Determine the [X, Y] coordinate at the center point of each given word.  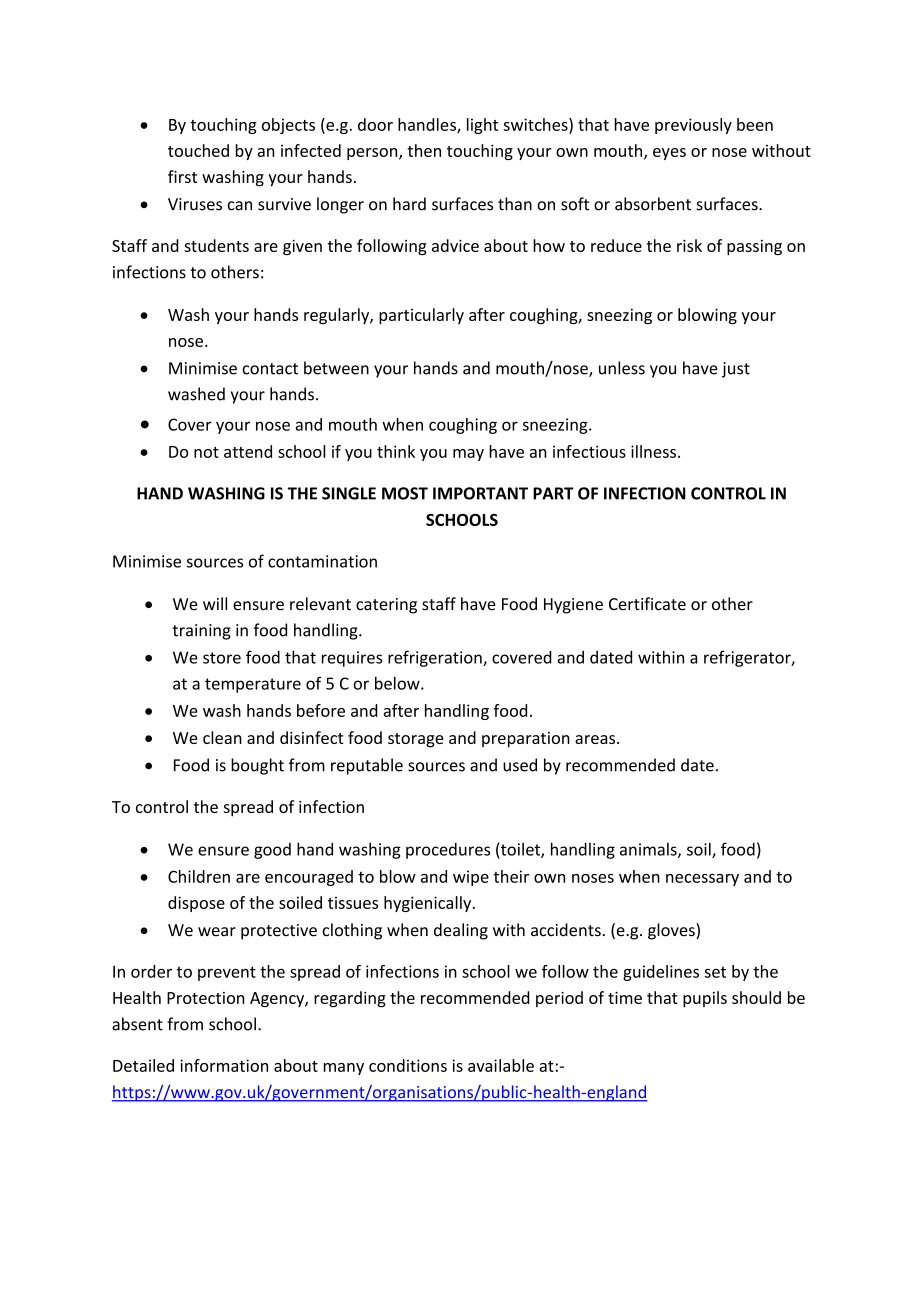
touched [198, 150]
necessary [702, 880]
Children [199, 876]
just [736, 370]
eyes [669, 154]
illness [653, 451]
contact [270, 369]
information [224, 1065]
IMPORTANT [480, 493]
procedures [448, 851]
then [424, 150]
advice [455, 245]
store [222, 658]
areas [596, 739]
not [206, 452]
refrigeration [436, 658]
